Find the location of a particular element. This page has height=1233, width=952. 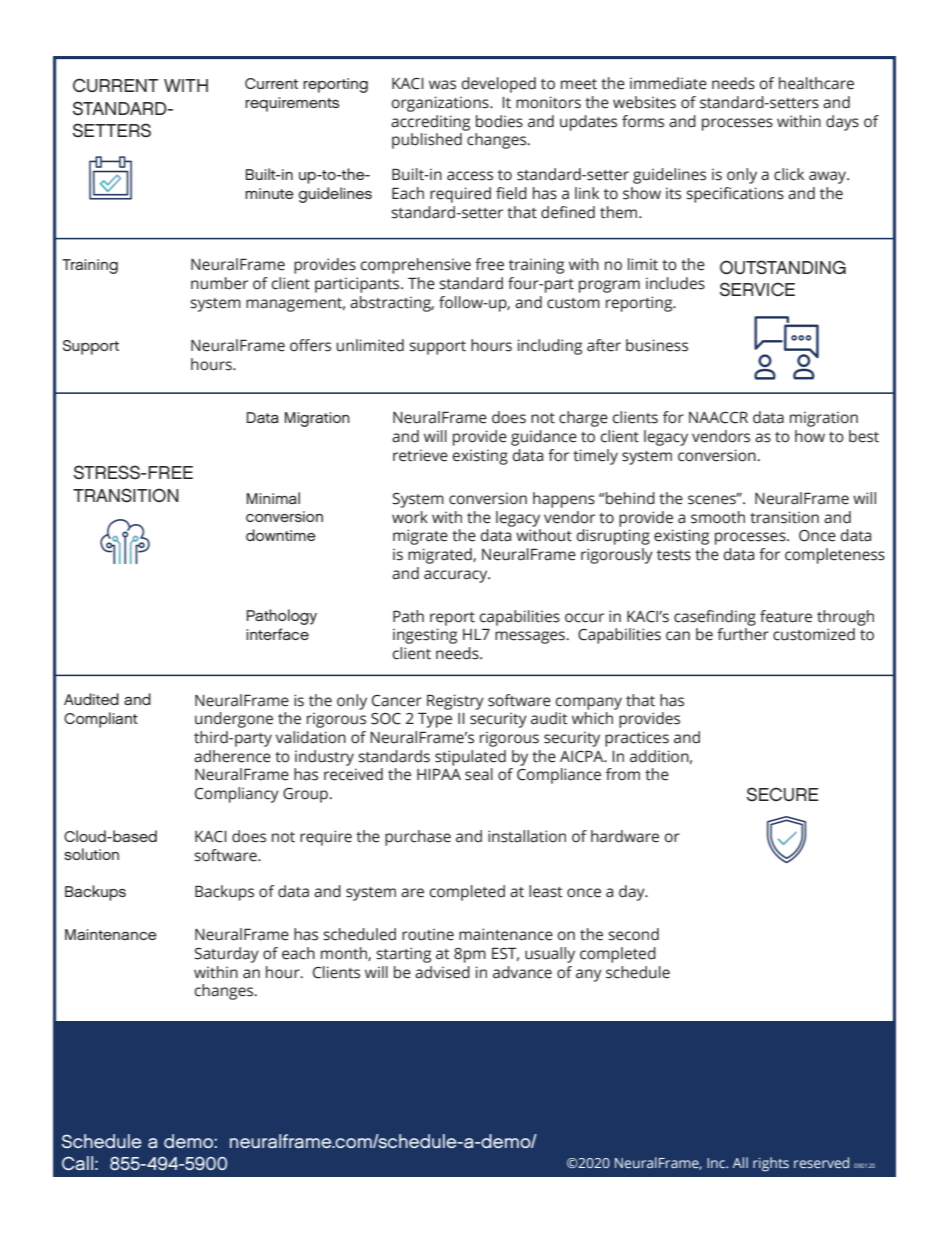

healthcare is located at coordinates (816, 83).
